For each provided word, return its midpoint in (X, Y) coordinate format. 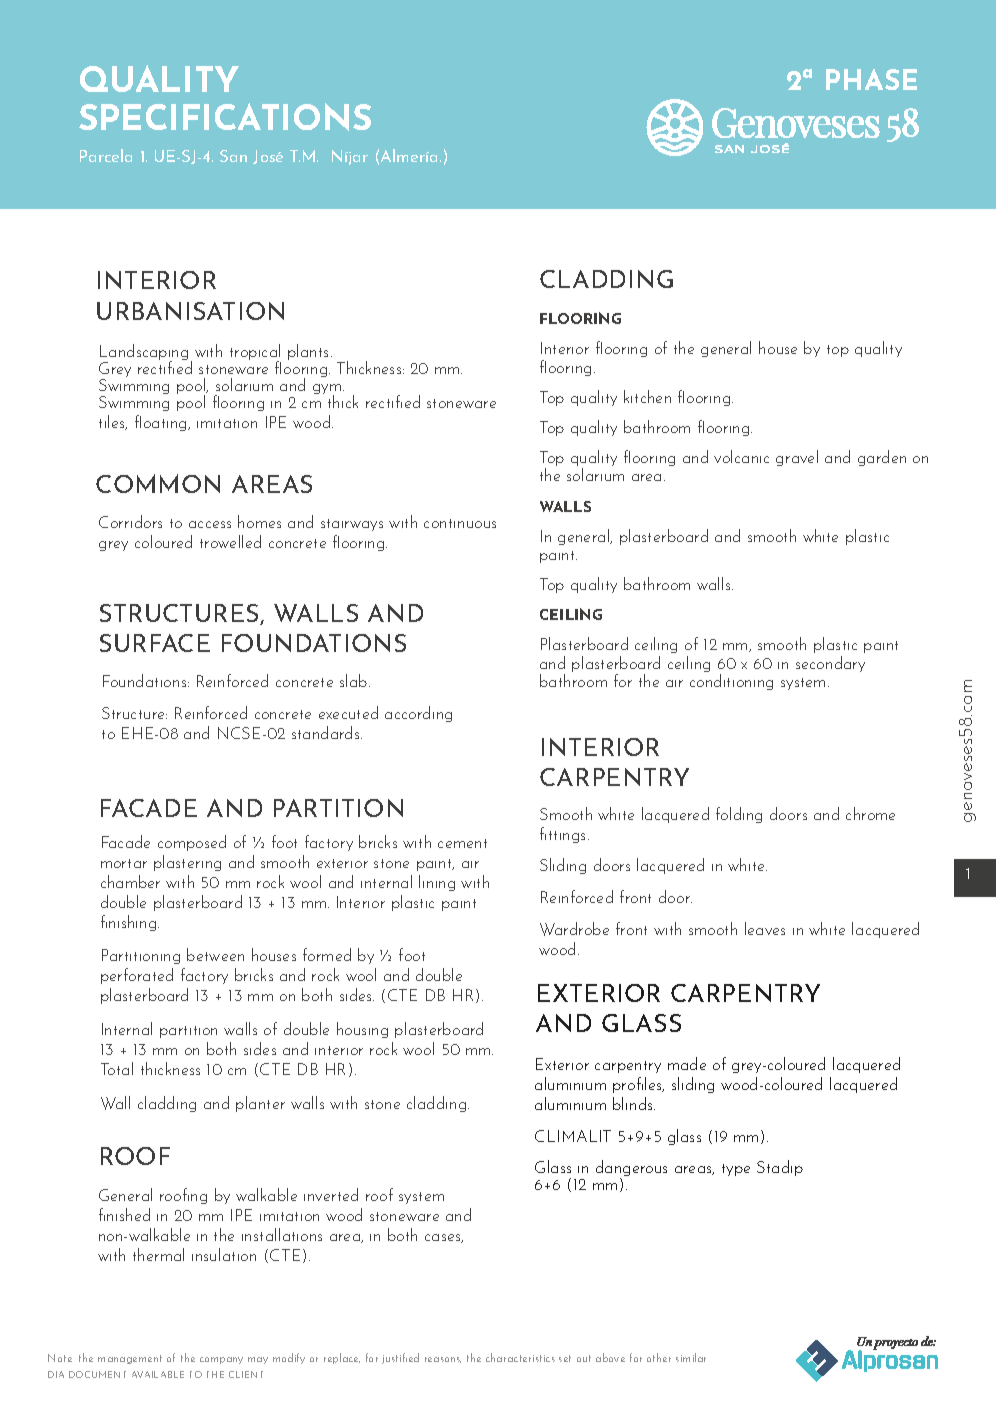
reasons (443, 1360)
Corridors (130, 521)
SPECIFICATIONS (225, 117)
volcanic (741, 456)
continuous (460, 523)
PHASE (871, 79)
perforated (137, 976)
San (233, 156)
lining (437, 883)
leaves (765, 928)
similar (691, 1357)
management (130, 1359)
